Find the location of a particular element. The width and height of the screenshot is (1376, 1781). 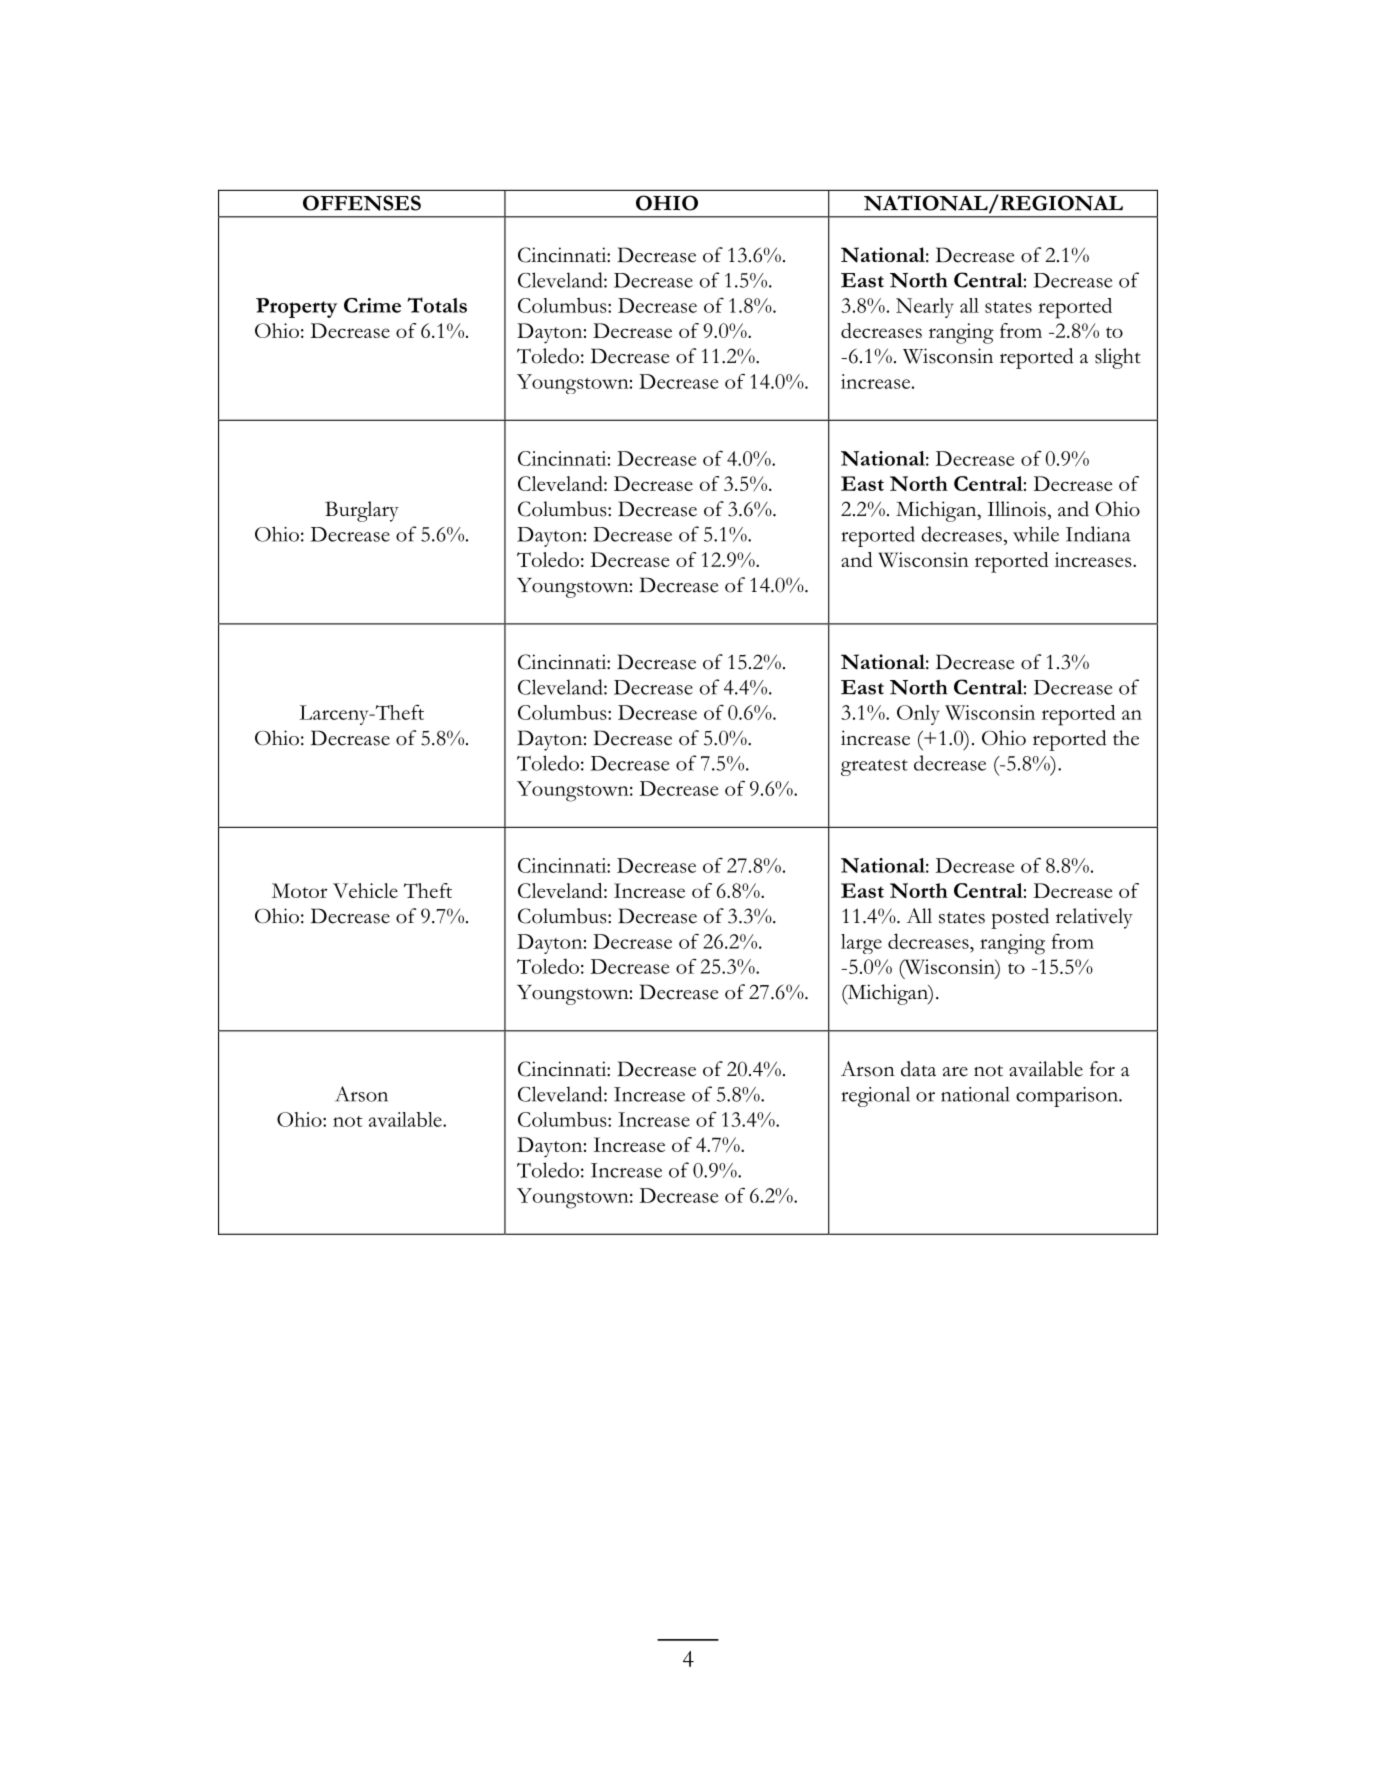

Burglary is located at coordinates (362, 511).
